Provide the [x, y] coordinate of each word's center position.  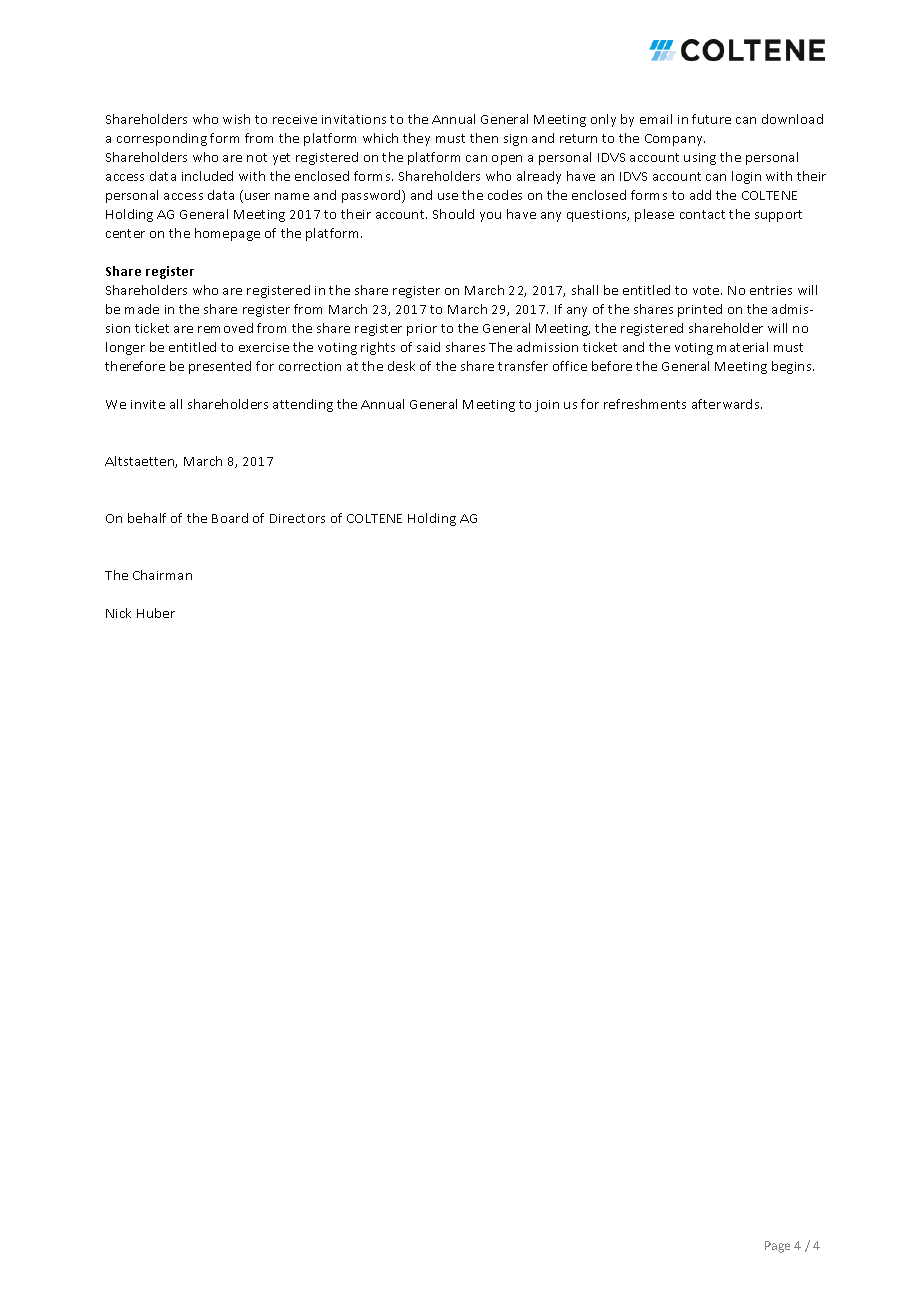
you [490, 217]
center [125, 233]
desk [401, 366]
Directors [297, 518]
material [742, 347]
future [711, 119]
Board [230, 518]
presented [220, 367]
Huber [156, 613]
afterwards [727, 404]
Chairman [162, 575]
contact [702, 214]
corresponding [162, 139]
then [484, 138]
